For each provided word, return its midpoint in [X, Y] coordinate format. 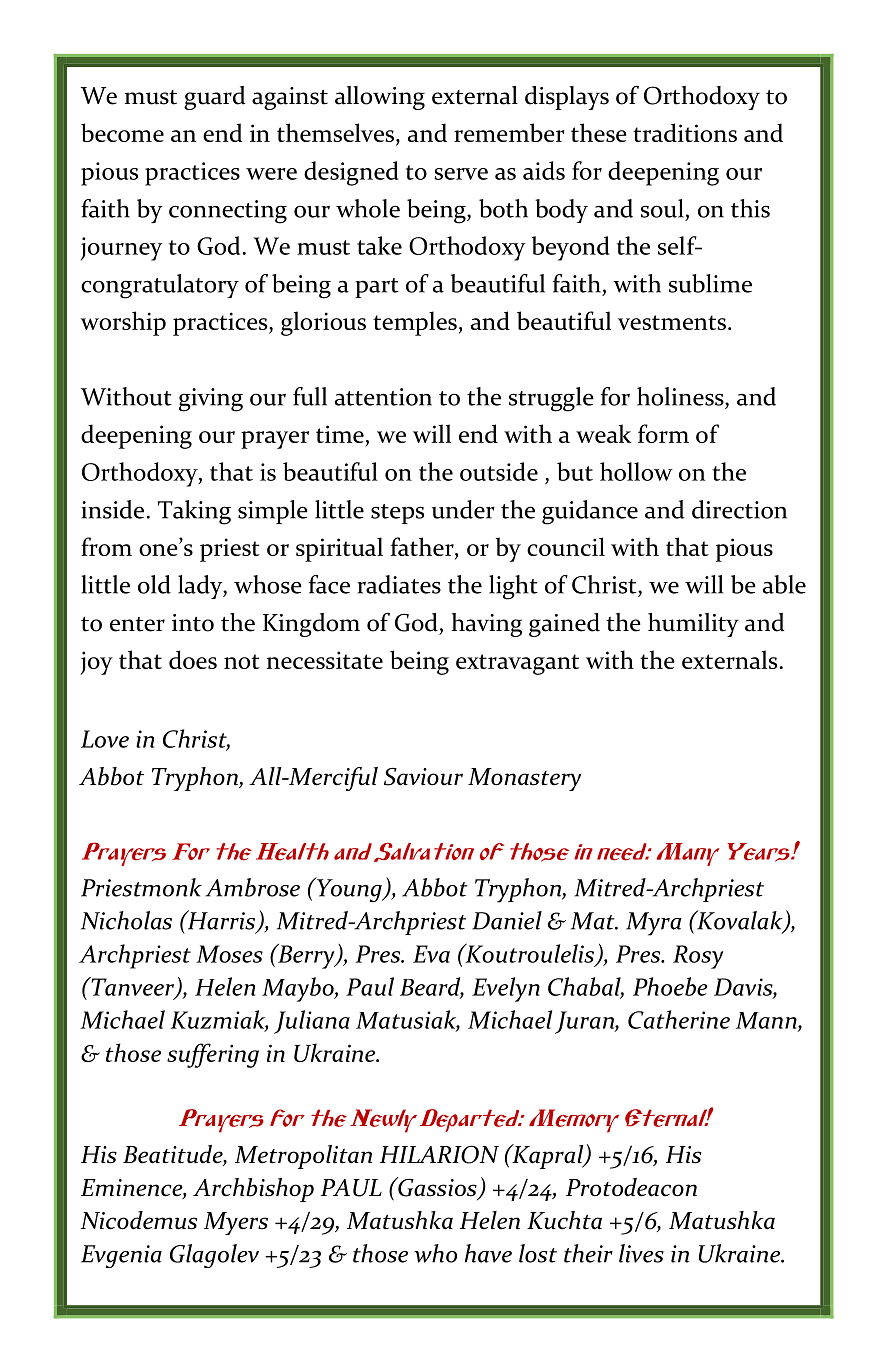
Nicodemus [139, 1220]
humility [693, 625]
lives [641, 1253]
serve [461, 174]
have [488, 1253]
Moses [229, 954]
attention [383, 397]
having [487, 625]
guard [214, 98]
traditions [685, 132]
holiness [681, 396]
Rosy [698, 957]
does [193, 659]
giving [211, 400]
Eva [431, 954]
